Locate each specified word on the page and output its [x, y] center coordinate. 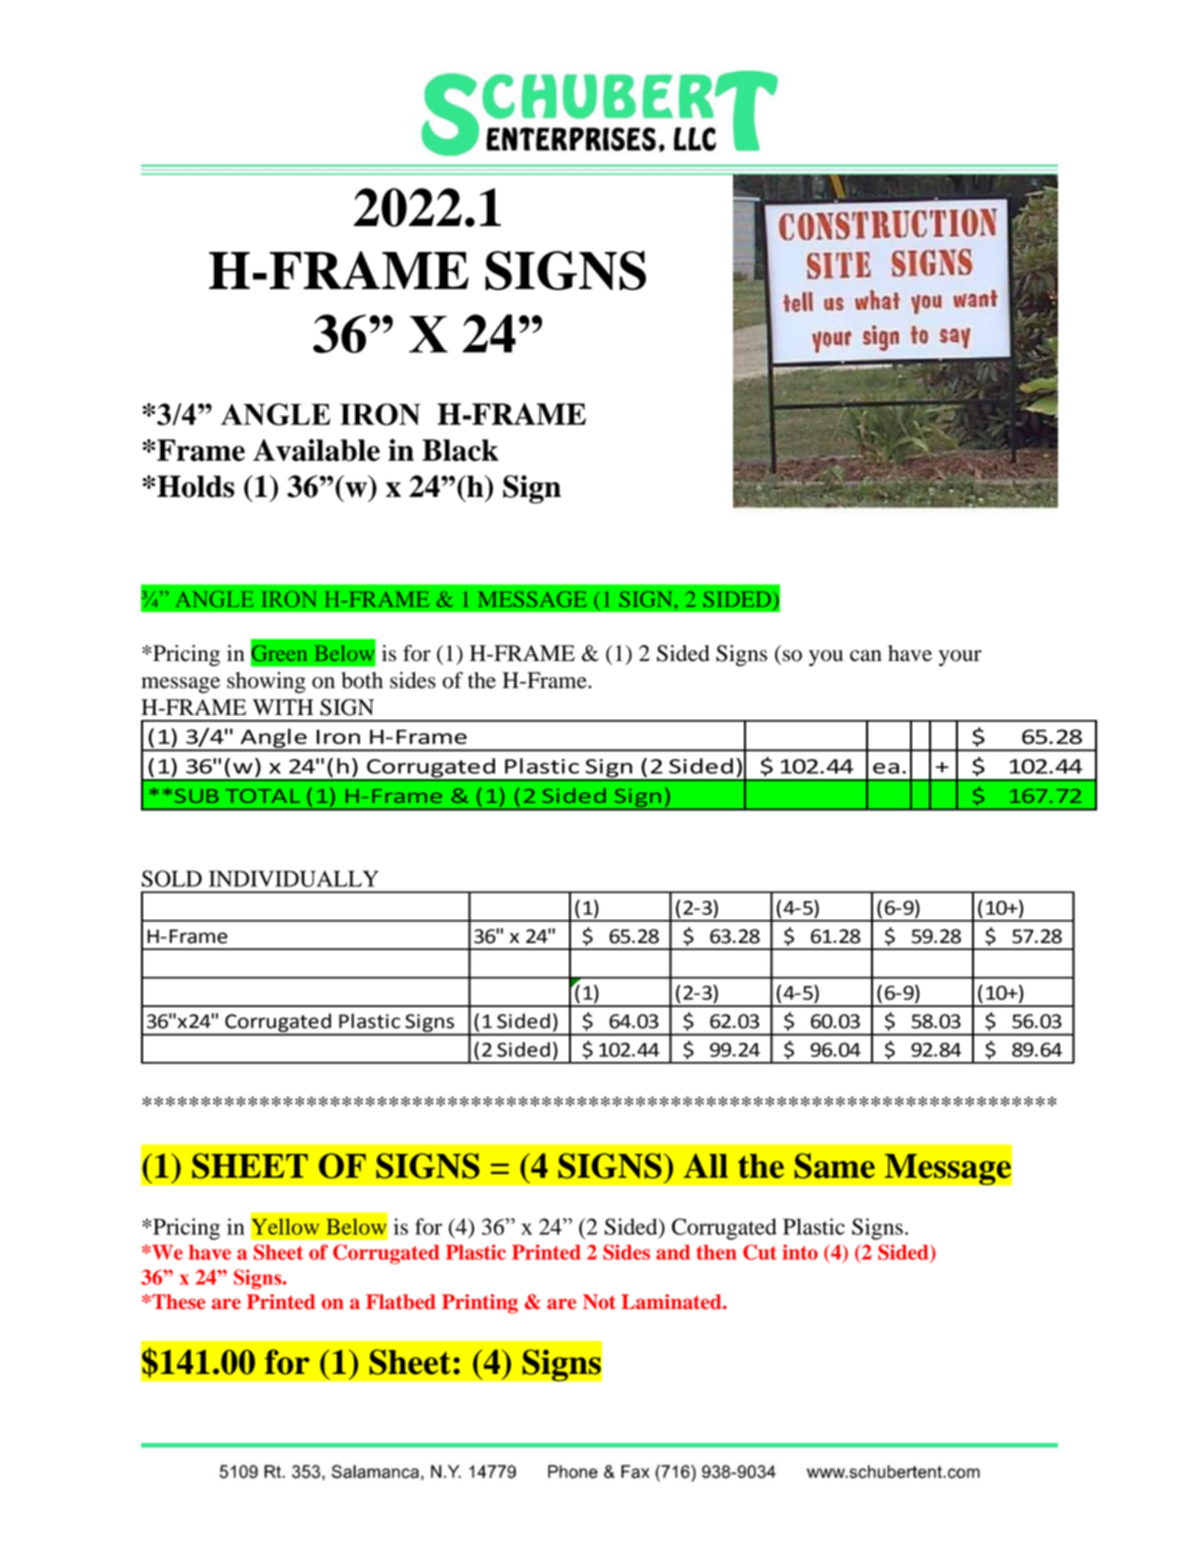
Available [316, 450]
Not [599, 1302]
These [177, 1302]
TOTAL [262, 796]
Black [460, 450]
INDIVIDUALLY [294, 878]
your [960, 658]
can [866, 656]
